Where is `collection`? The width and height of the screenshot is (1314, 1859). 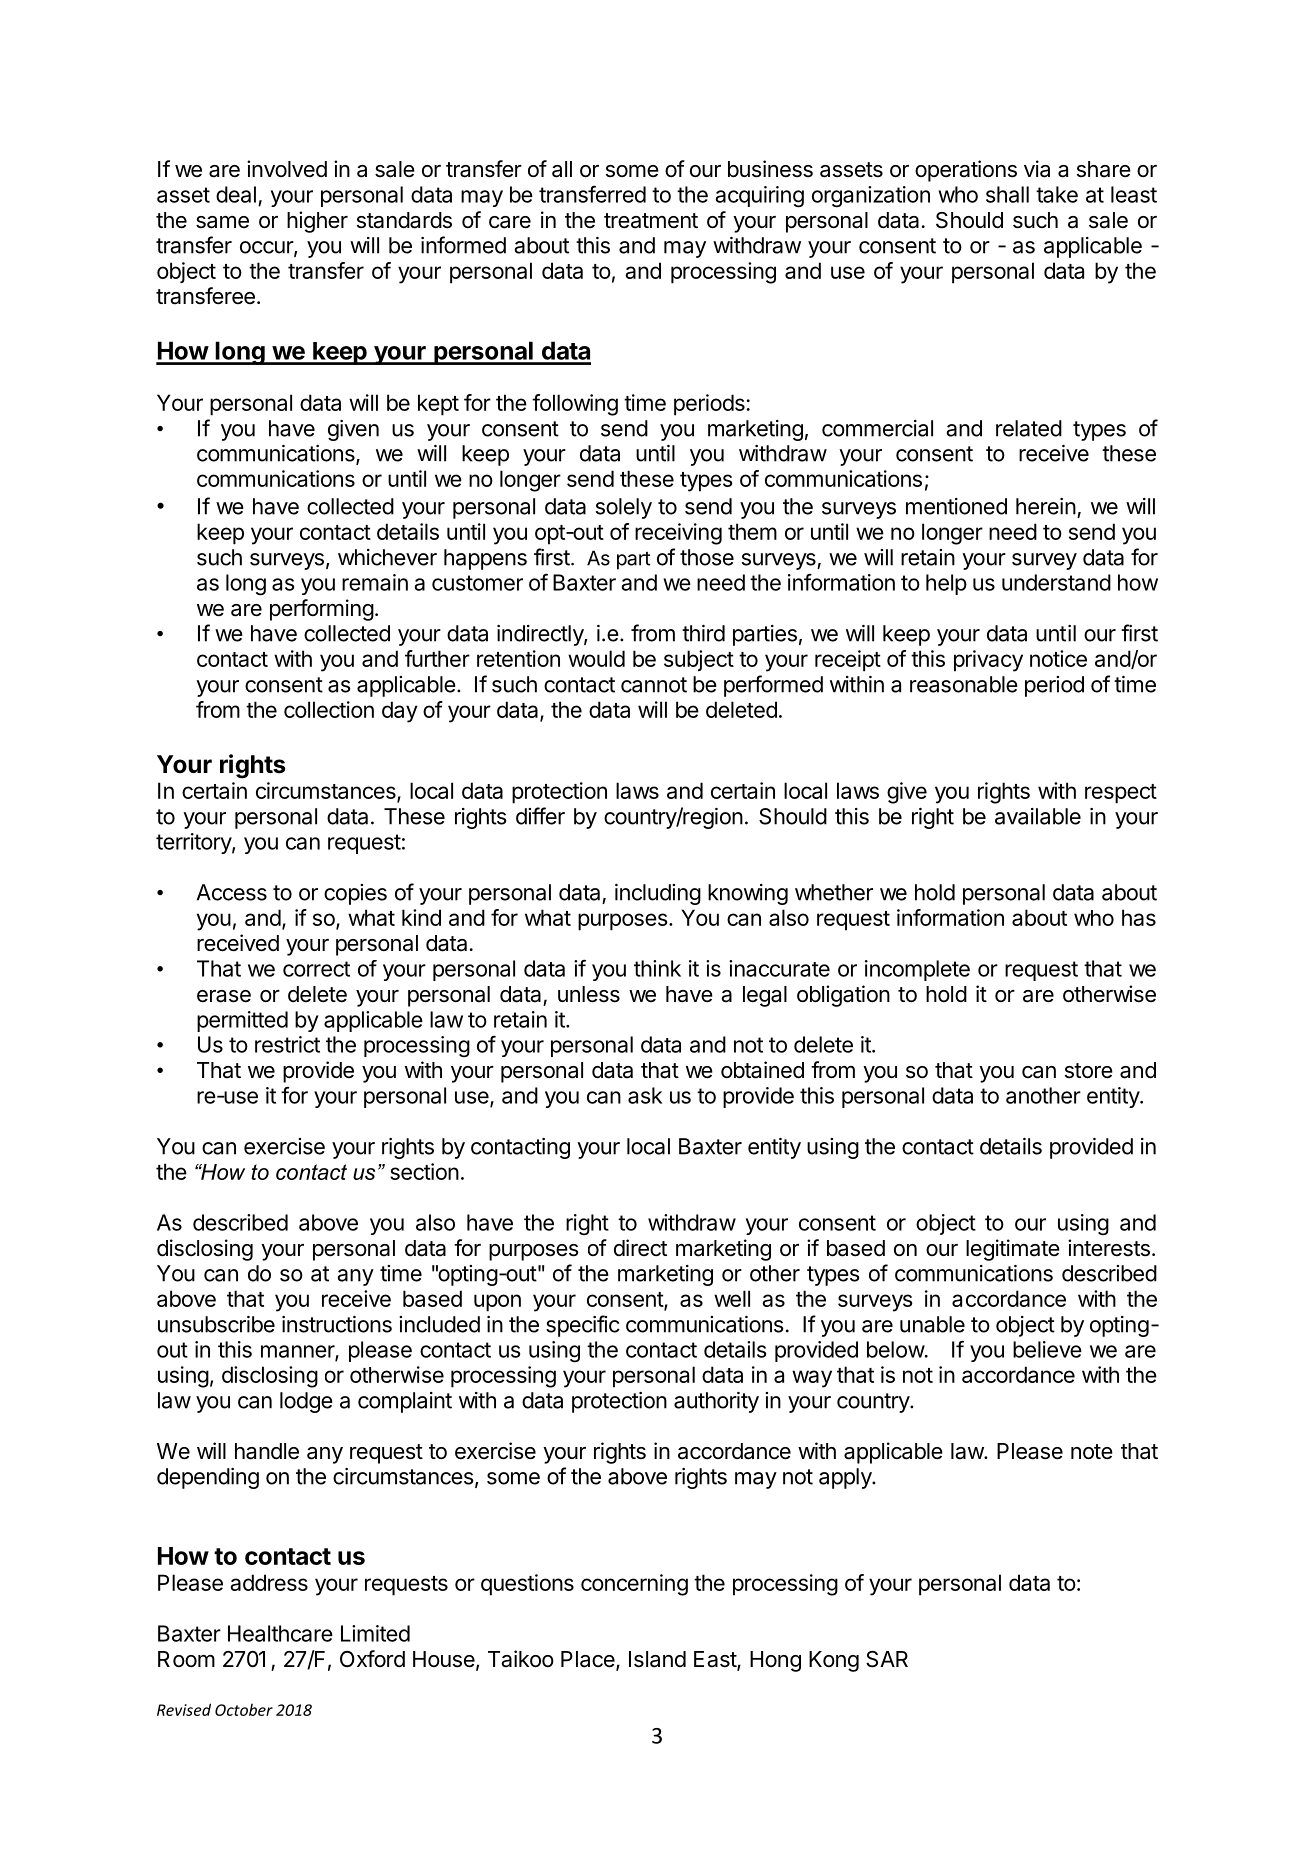 collection is located at coordinates (329, 709).
